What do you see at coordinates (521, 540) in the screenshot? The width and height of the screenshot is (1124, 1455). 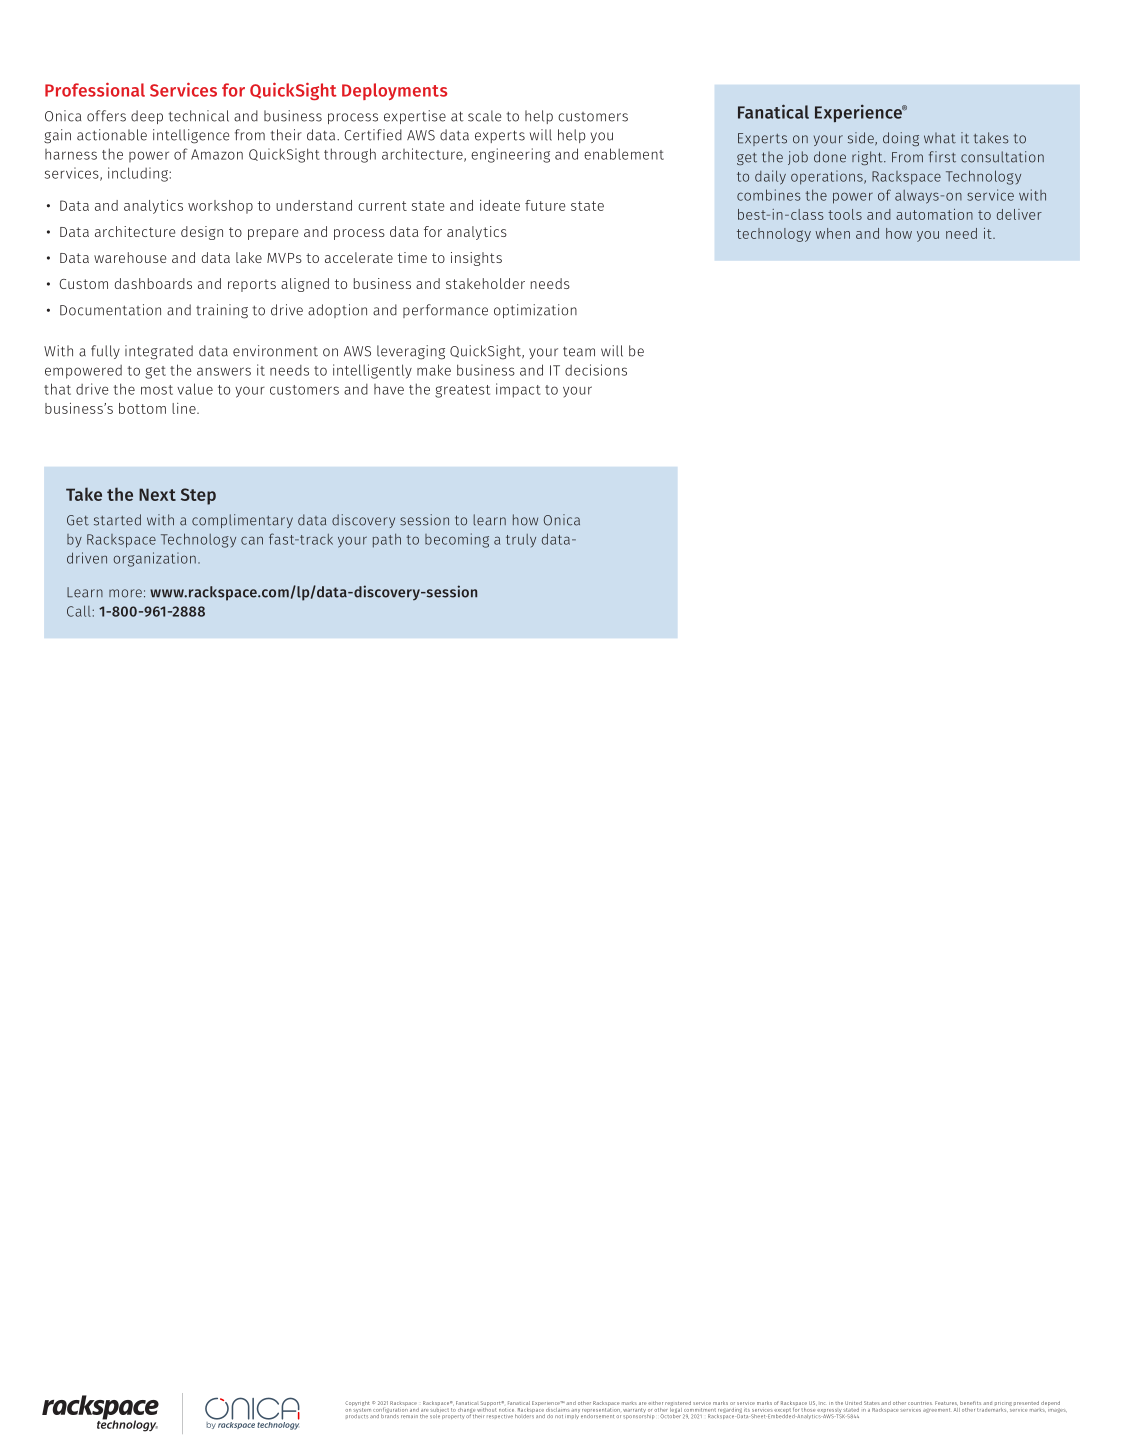 I see `truly` at bounding box center [521, 540].
